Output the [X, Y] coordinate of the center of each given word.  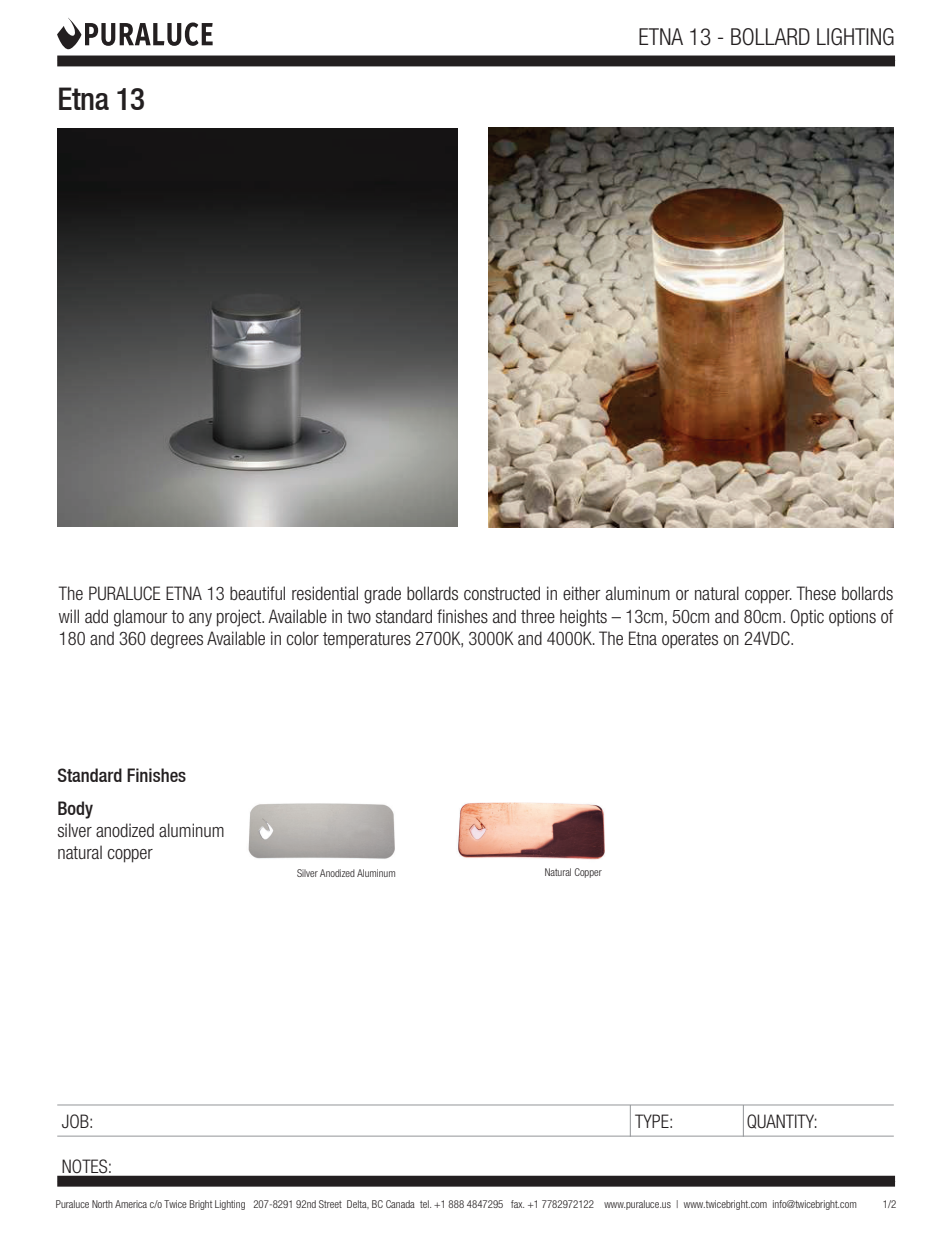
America [131, 1204]
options [852, 618]
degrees [177, 640]
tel [425, 1204]
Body [75, 810]
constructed [502, 593]
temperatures [367, 640]
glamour [141, 618]
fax [517, 1204]
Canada [400, 1204]
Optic [807, 618]
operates [690, 640]
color [303, 638]
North [102, 1204]
